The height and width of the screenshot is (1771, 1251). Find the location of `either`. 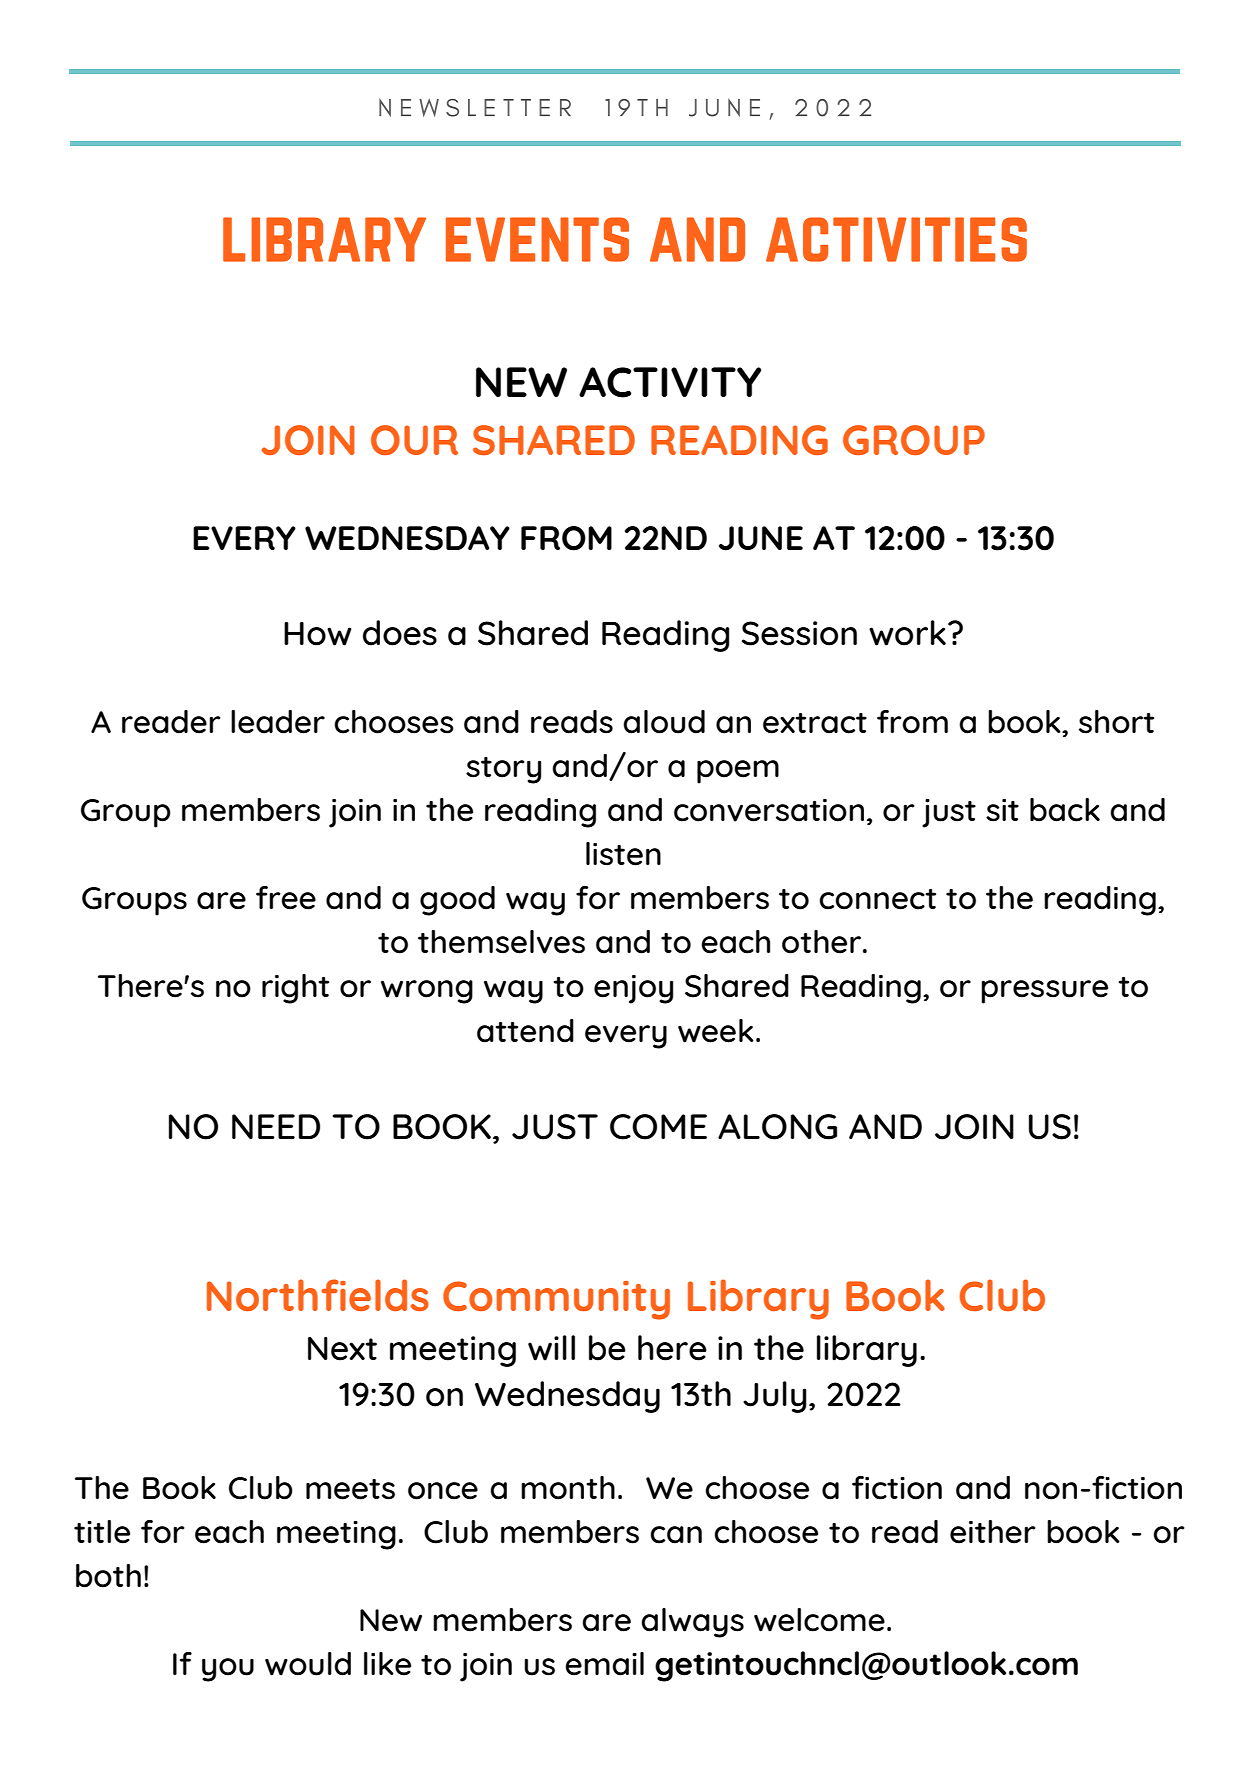

either is located at coordinates (993, 1532).
